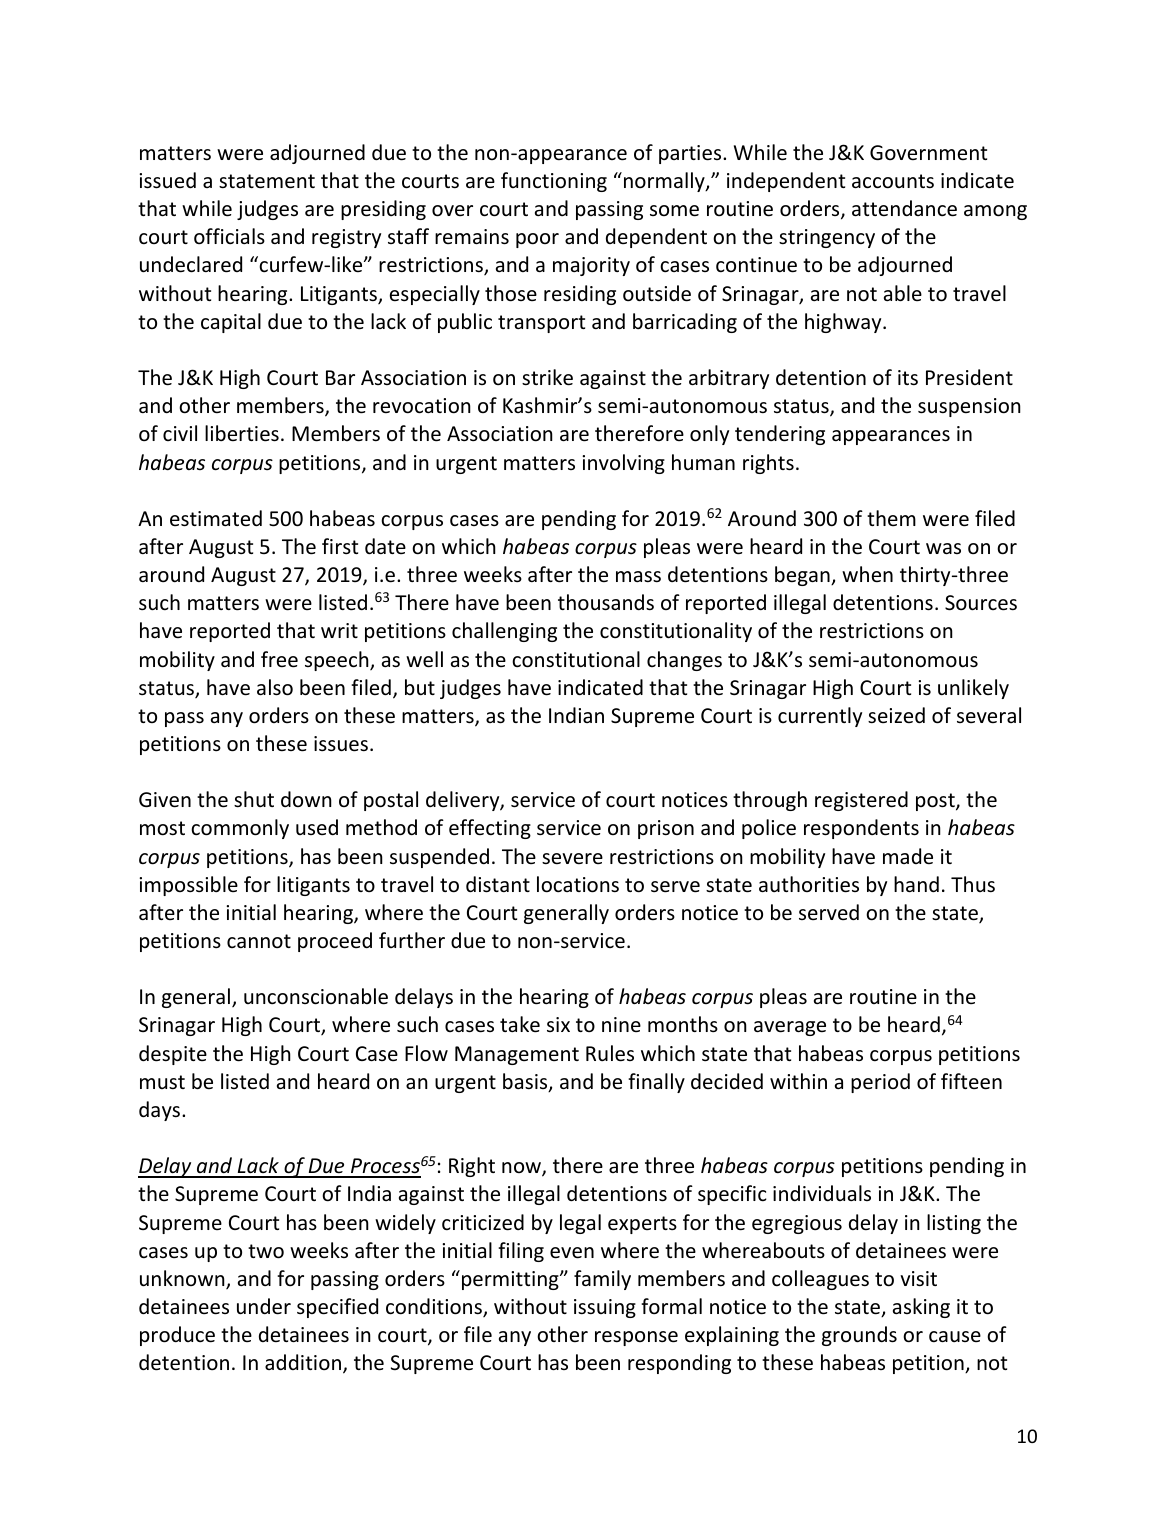 This screenshot has width=1176, height=1522. I want to click on functioning, so click(554, 182).
